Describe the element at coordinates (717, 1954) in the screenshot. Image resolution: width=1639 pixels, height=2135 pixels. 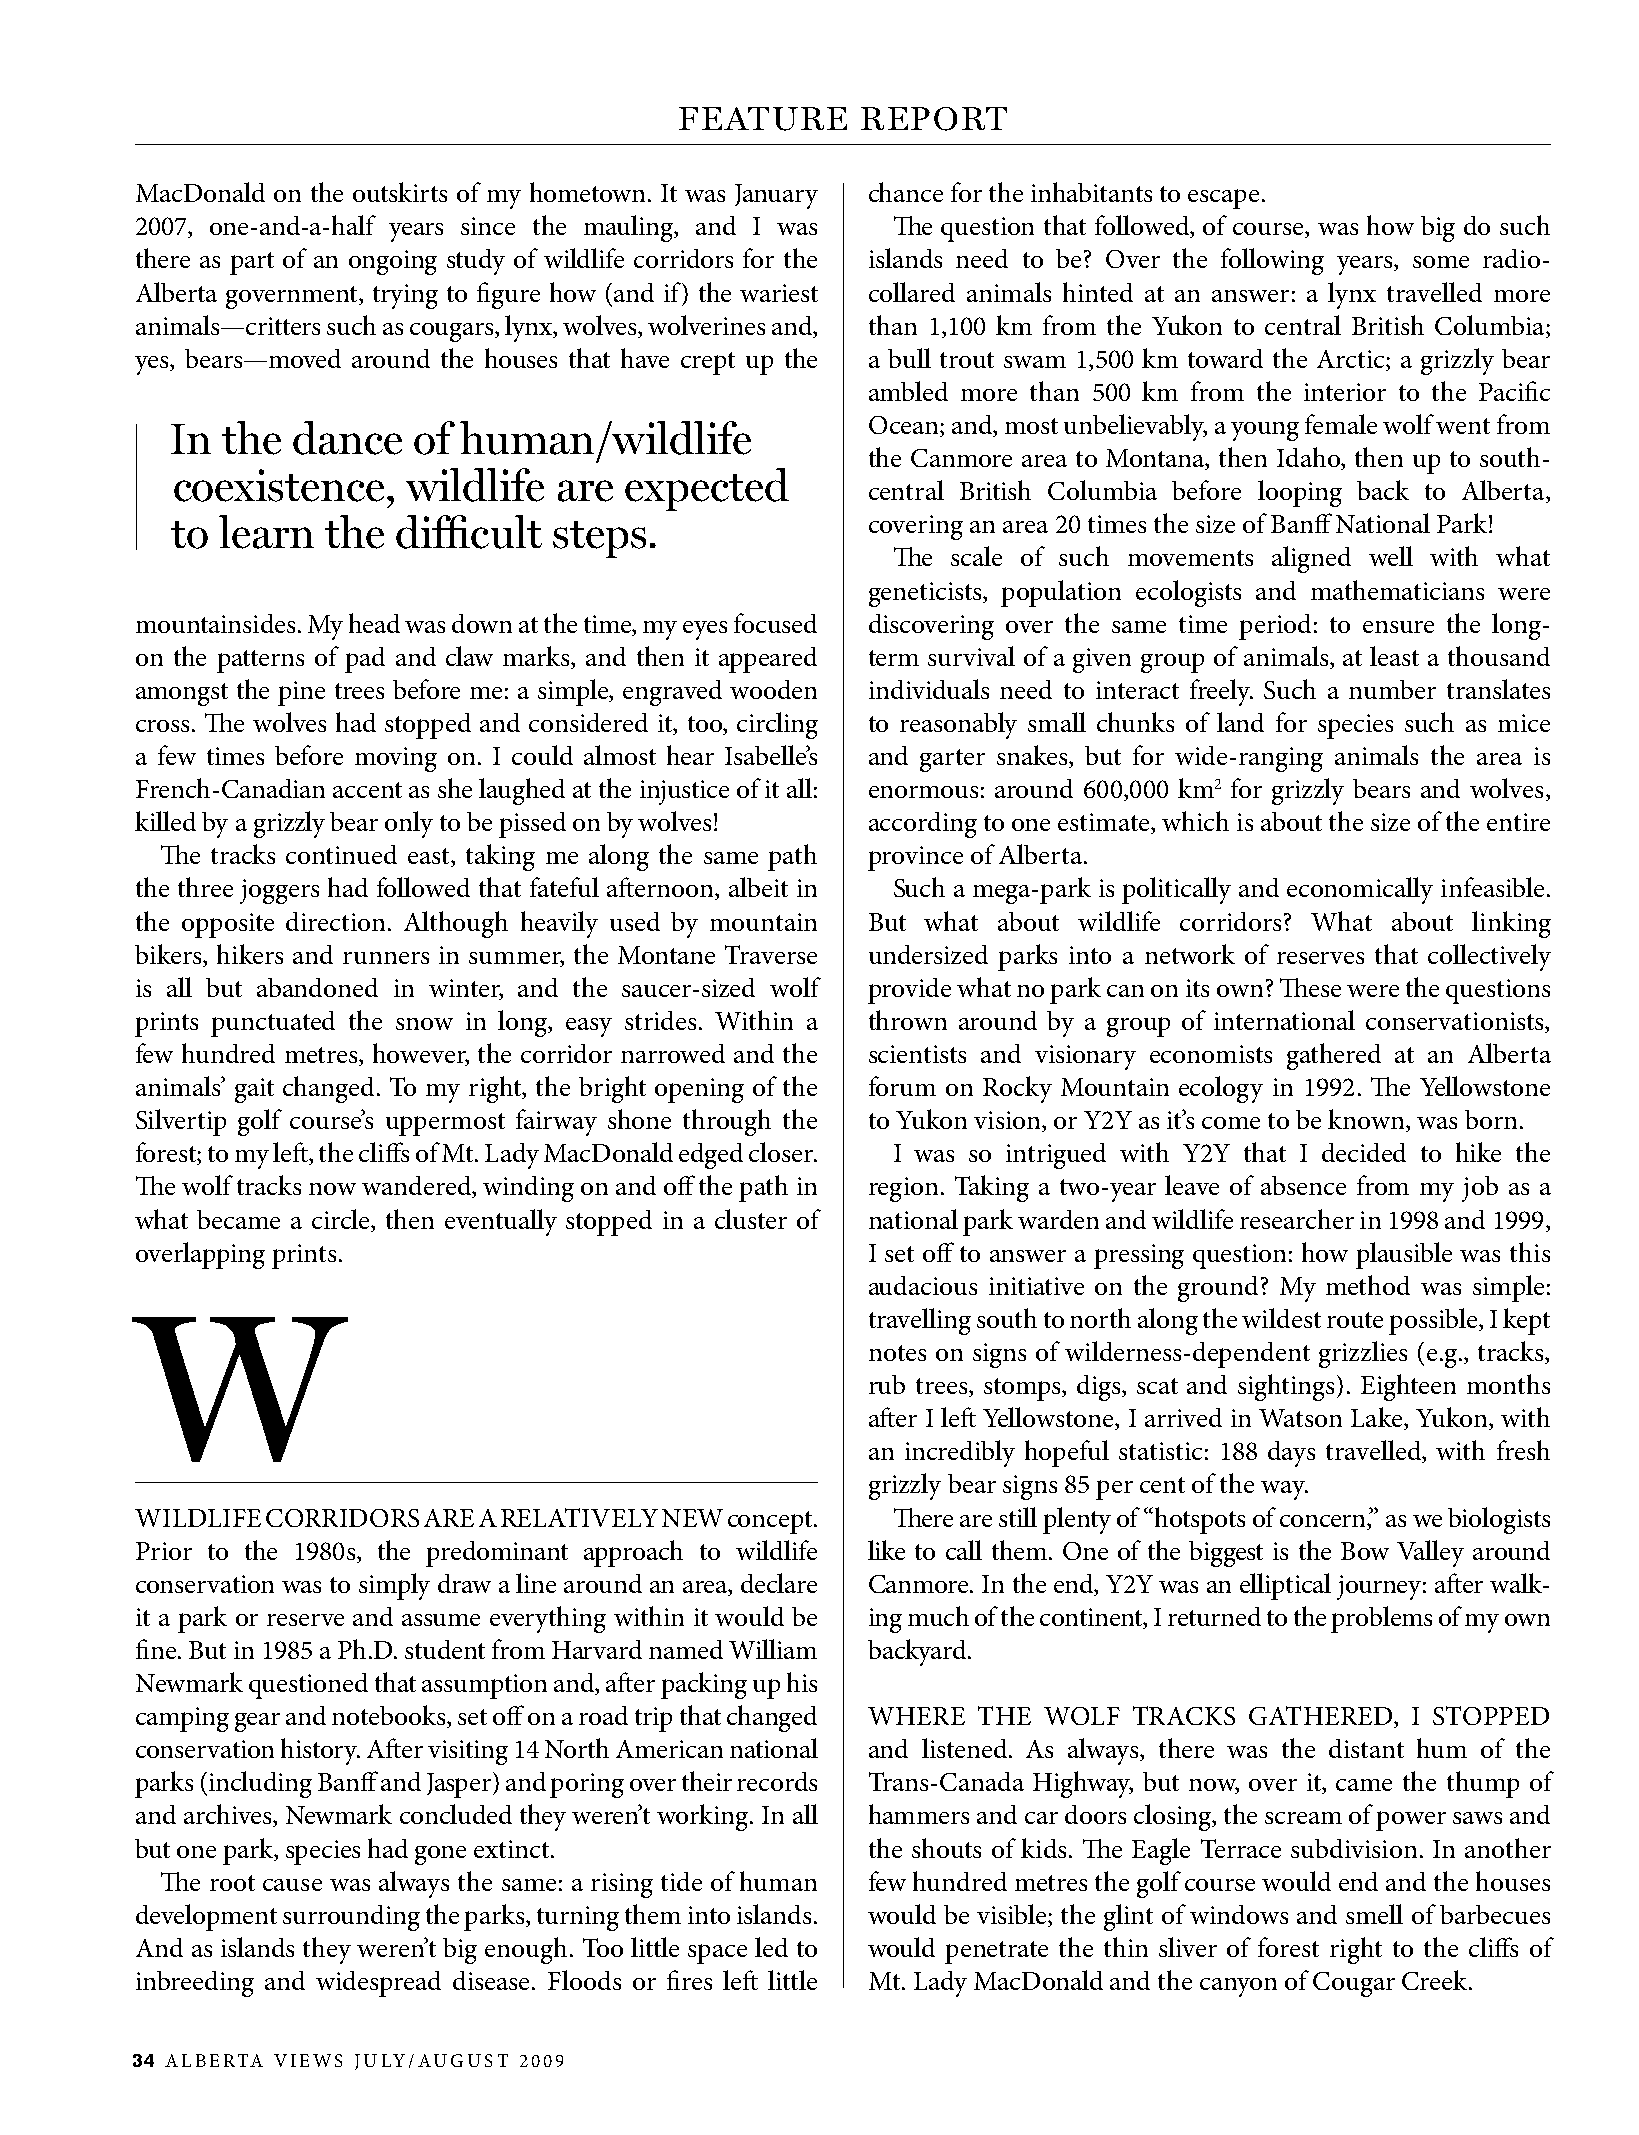
I see `space` at that location.
